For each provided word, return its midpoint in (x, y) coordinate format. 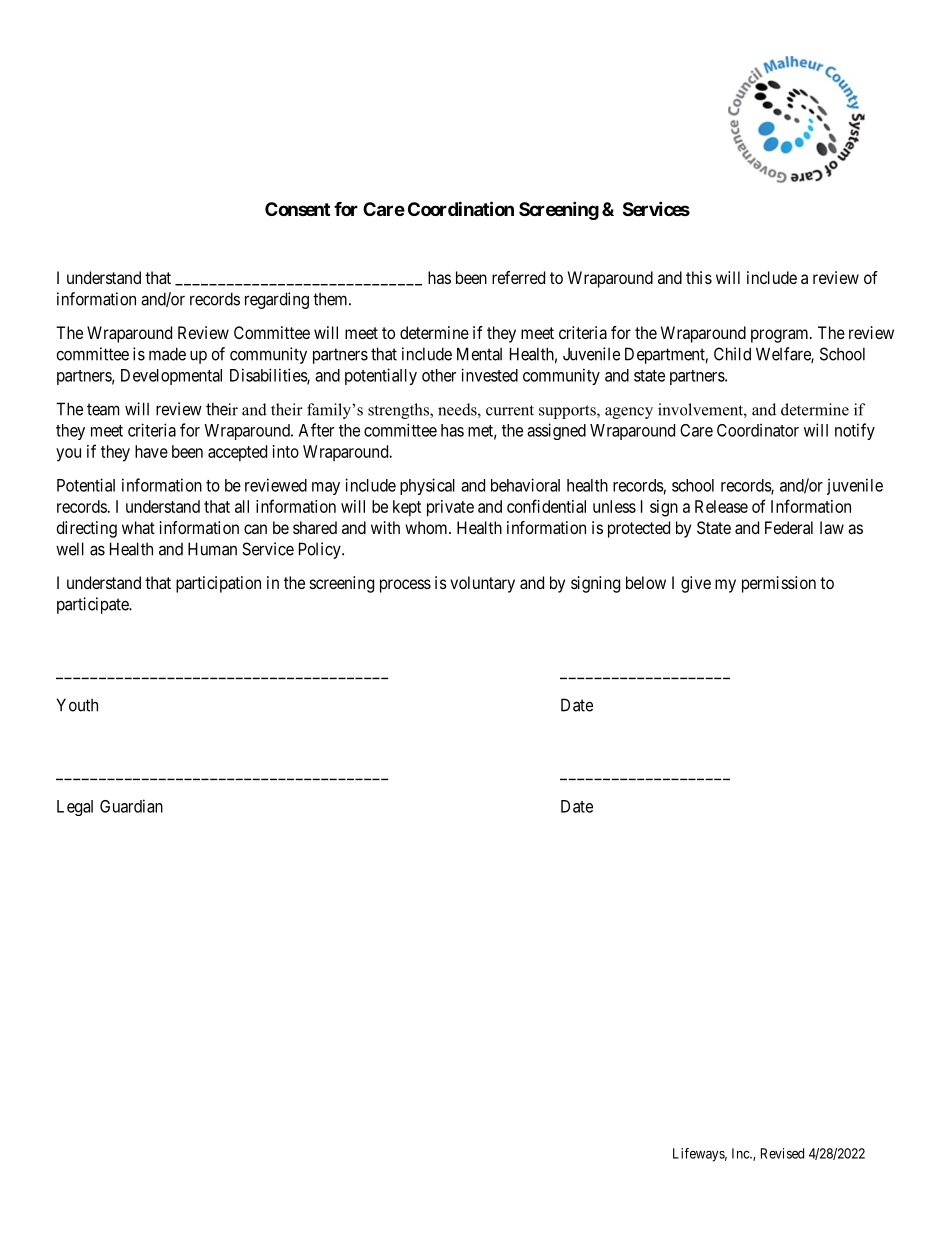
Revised (782, 1153)
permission (779, 584)
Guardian (131, 806)
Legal (75, 808)
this (699, 277)
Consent (297, 209)
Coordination (461, 208)
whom (427, 527)
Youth (77, 705)
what (138, 527)
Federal (789, 527)
